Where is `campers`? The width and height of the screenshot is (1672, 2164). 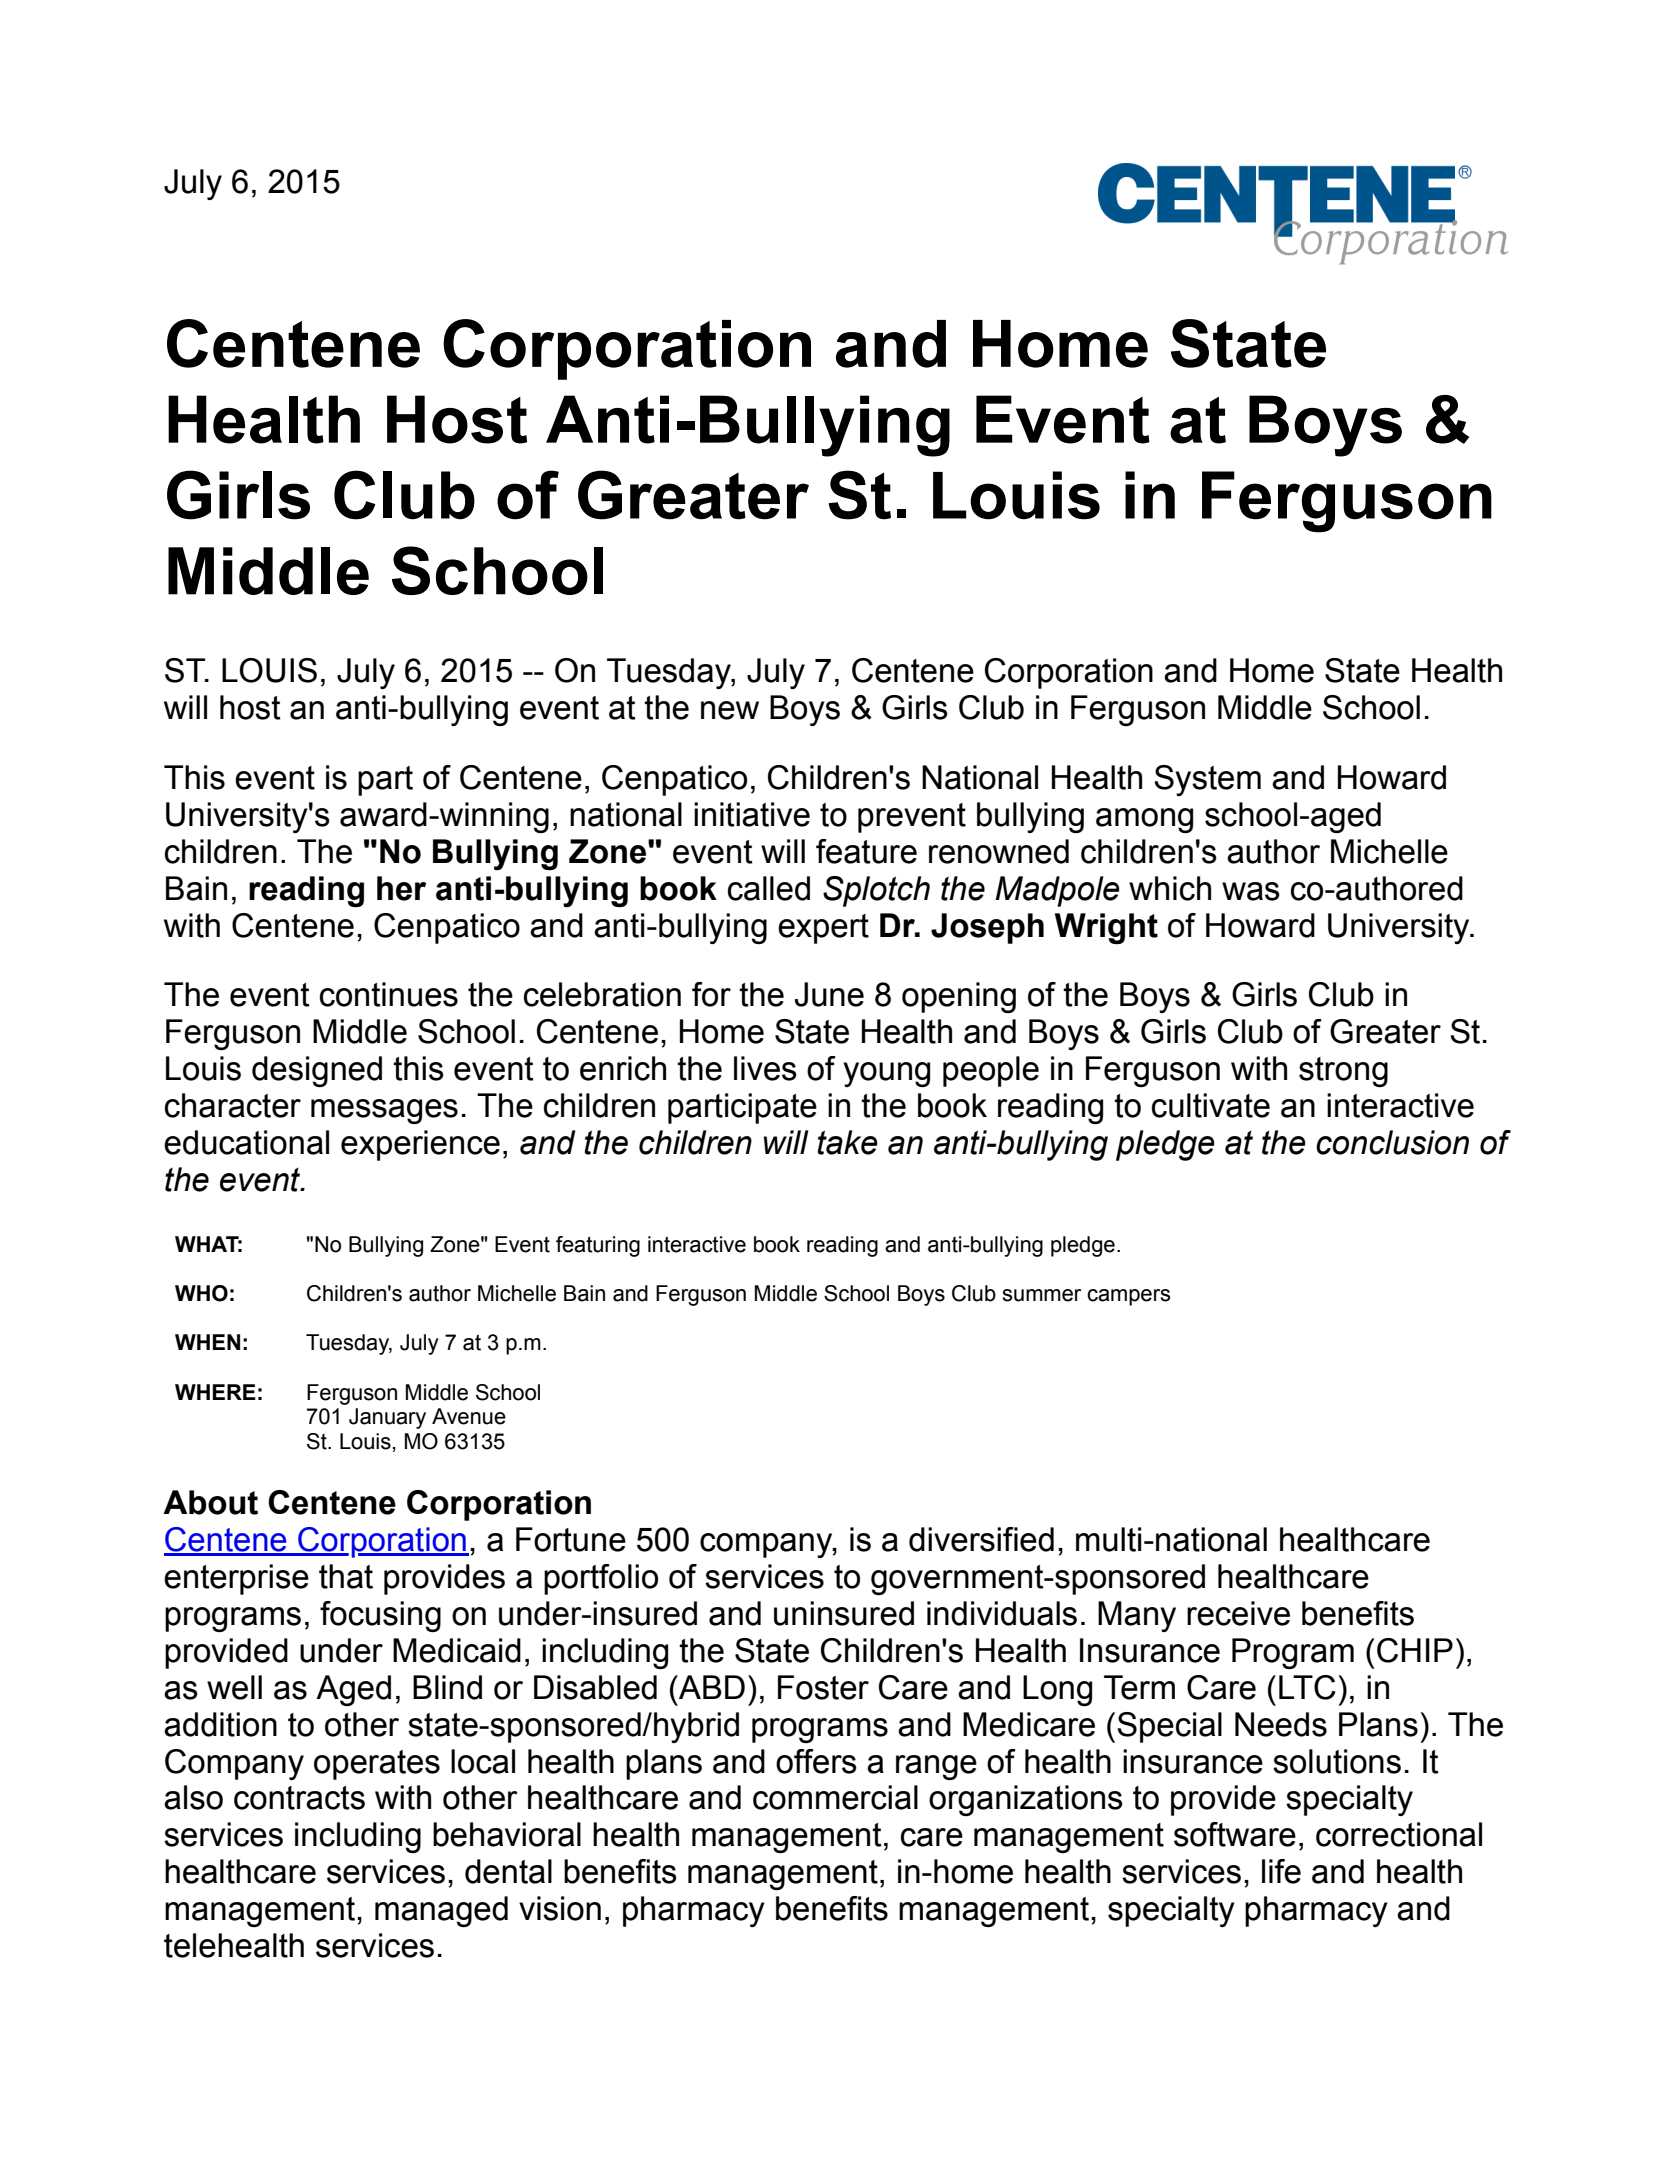
campers is located at coordinates (1128, 1297).
